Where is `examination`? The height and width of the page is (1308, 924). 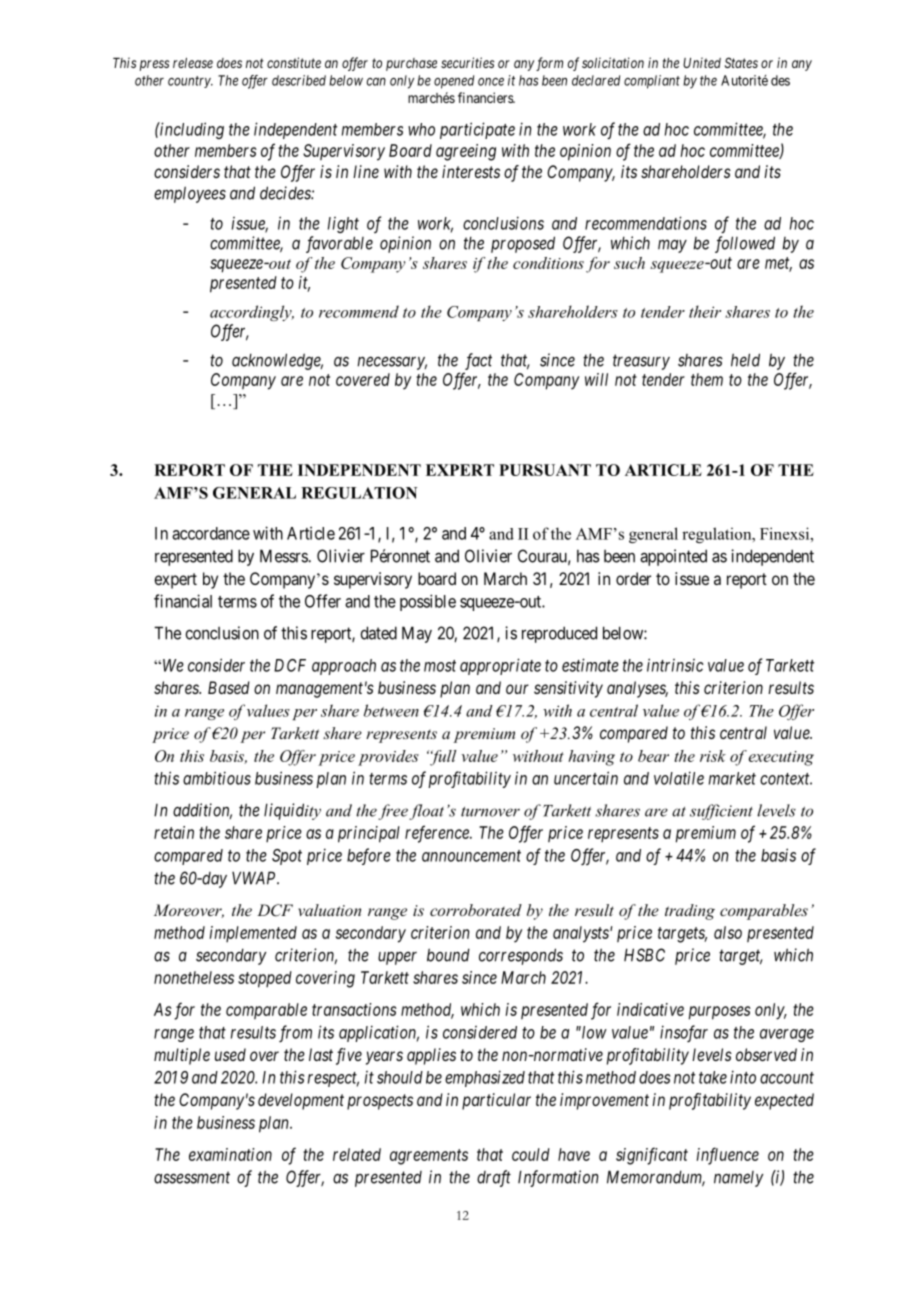 examination is located at coordinates (230, 1154).
